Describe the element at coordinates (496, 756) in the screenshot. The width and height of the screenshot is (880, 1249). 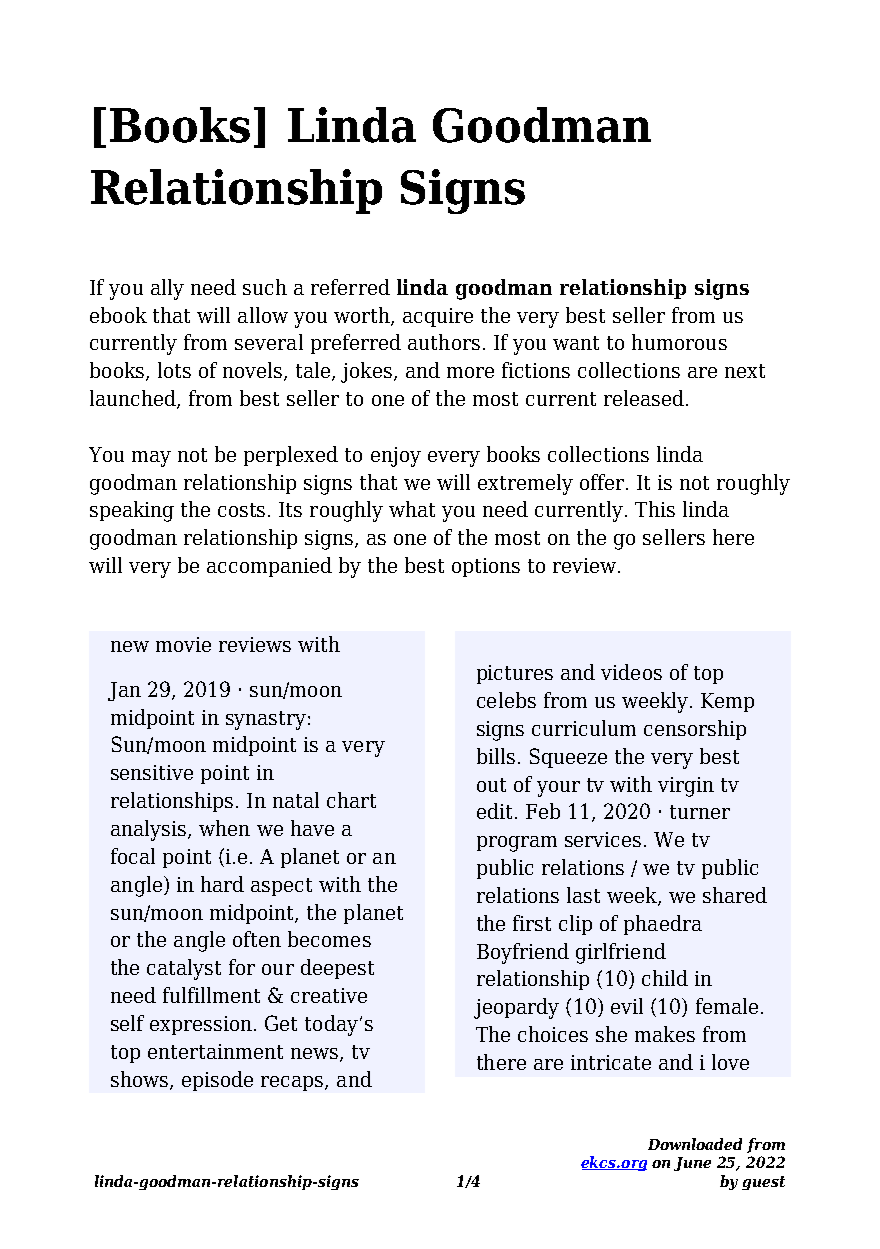
I see `bills` at that location.
